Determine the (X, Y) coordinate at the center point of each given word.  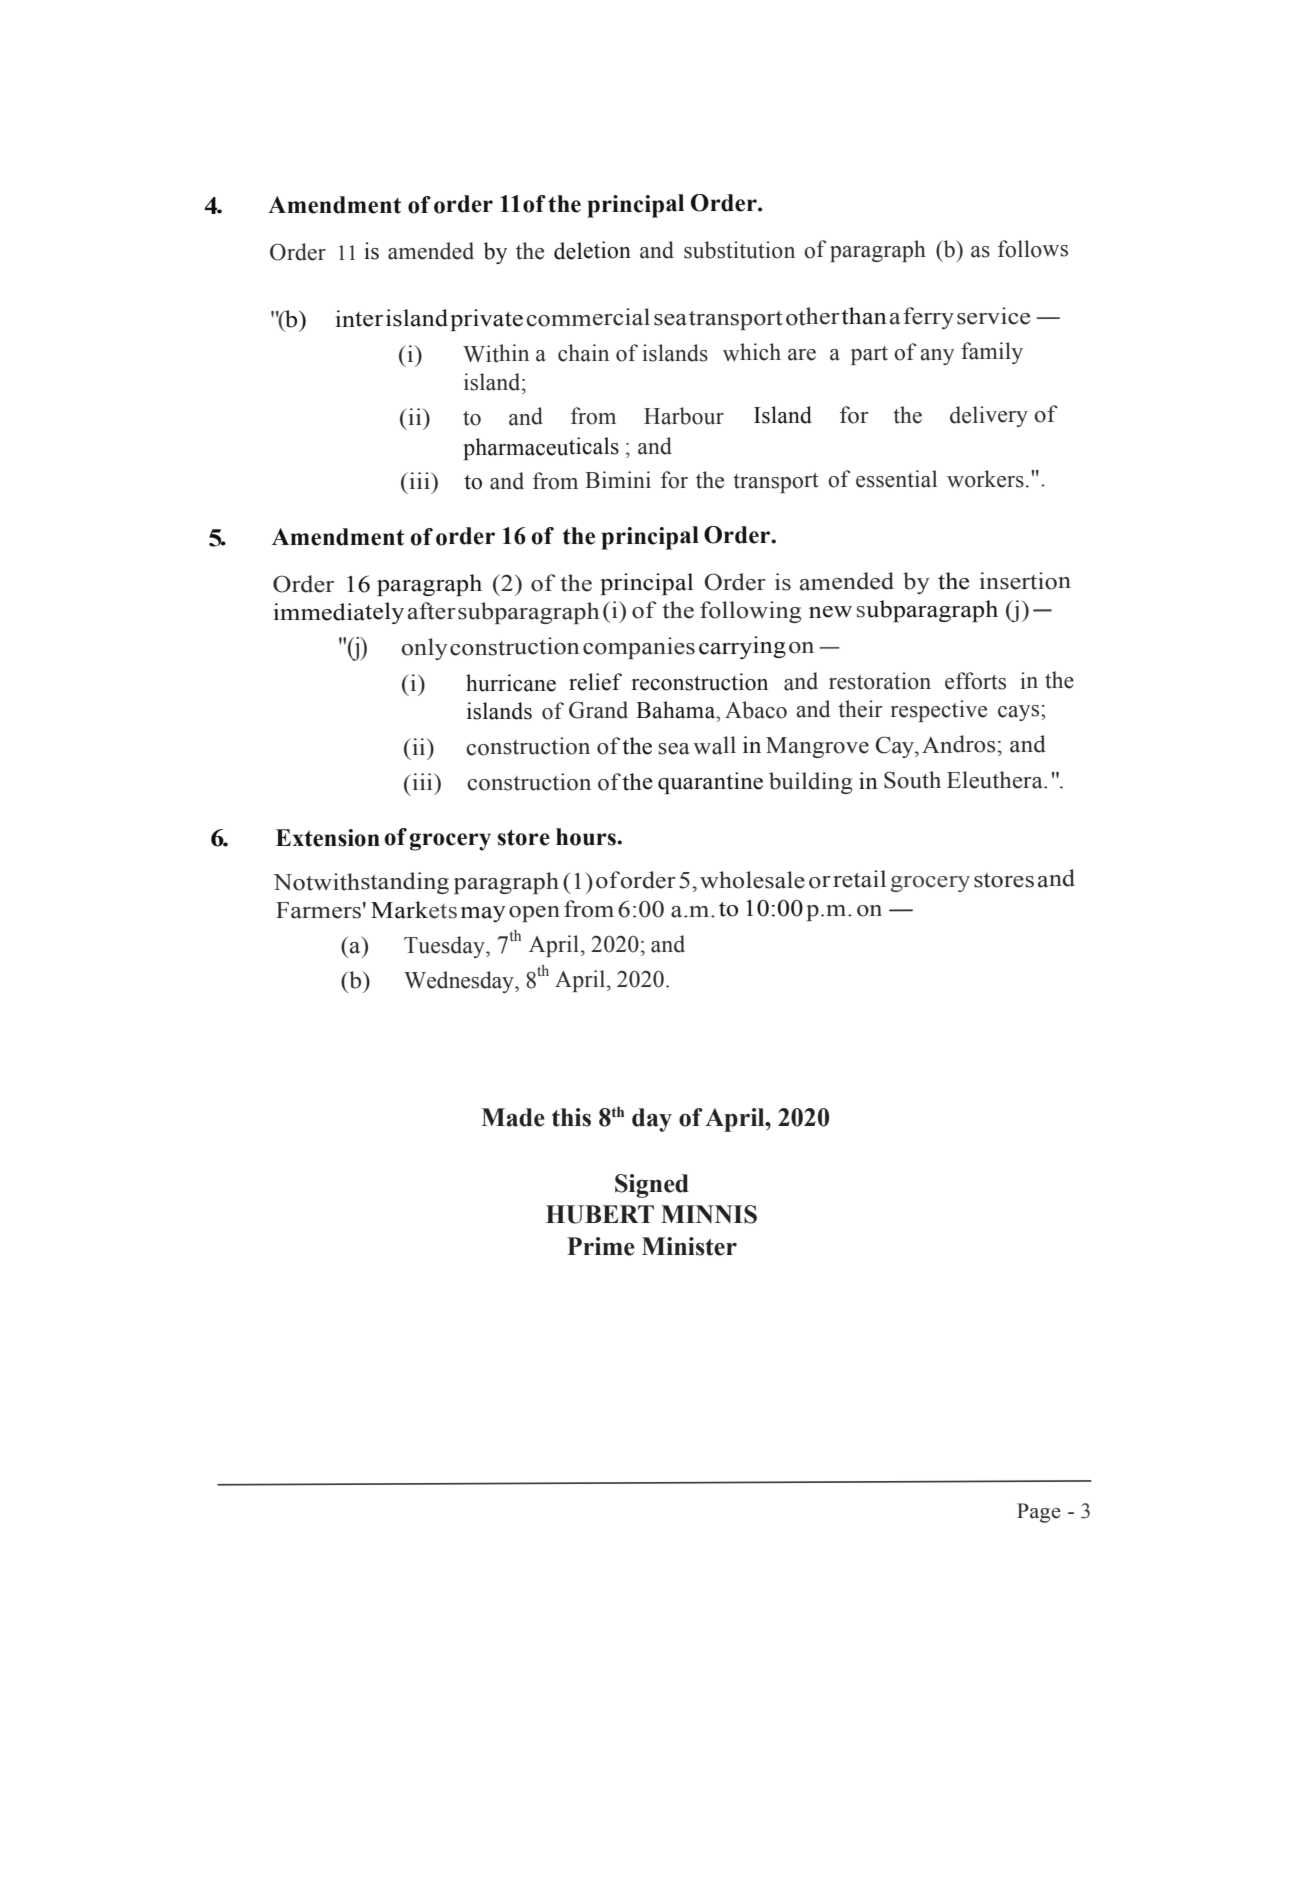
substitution (739, 250)
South (912, 780)
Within (496, 353)
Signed (652, 1186)
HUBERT (600, 1214)
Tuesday (445, 947)
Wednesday (460, 982)
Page (1039, 1513)
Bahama (677, 710)
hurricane (511, 683)
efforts (975, 681)
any (937, 357)
